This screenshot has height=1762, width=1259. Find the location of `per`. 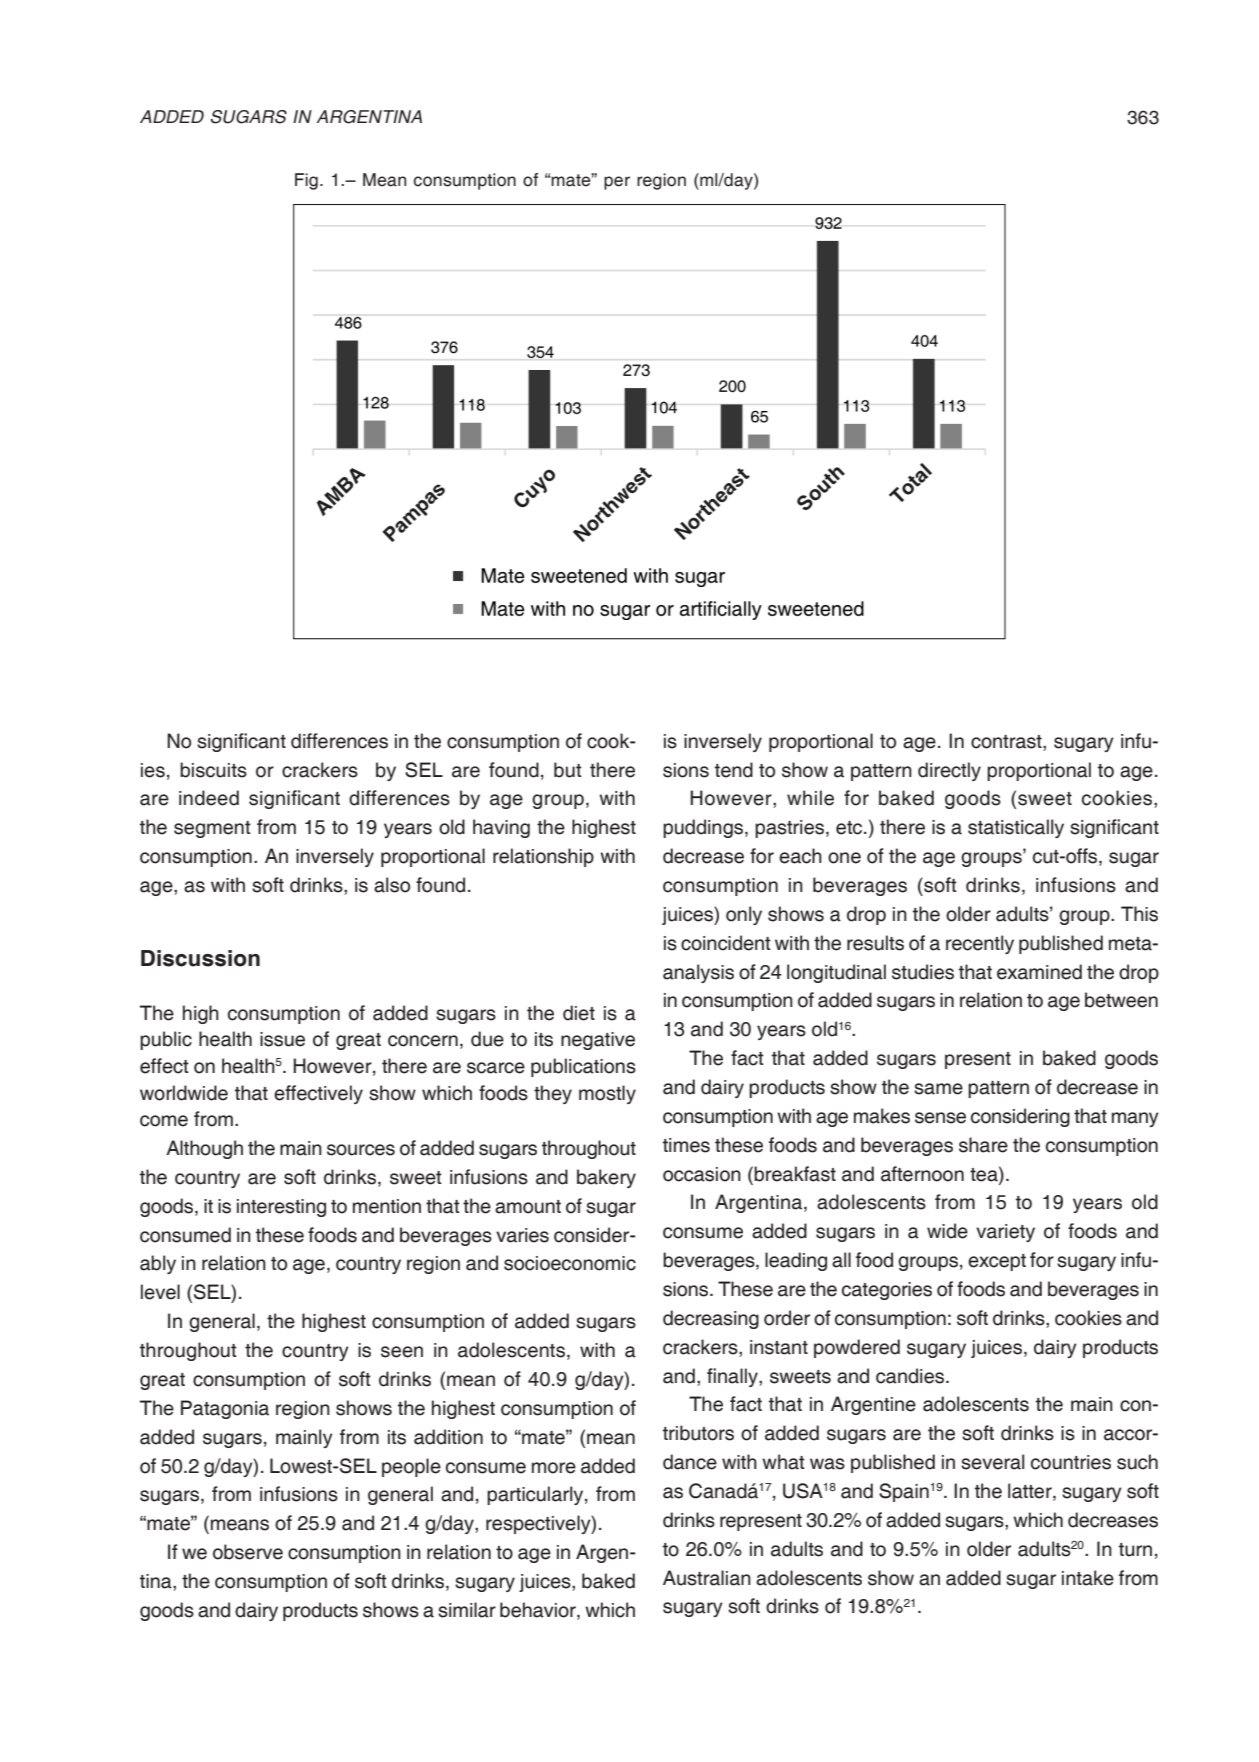

per is located at coordinates (617, 183).
